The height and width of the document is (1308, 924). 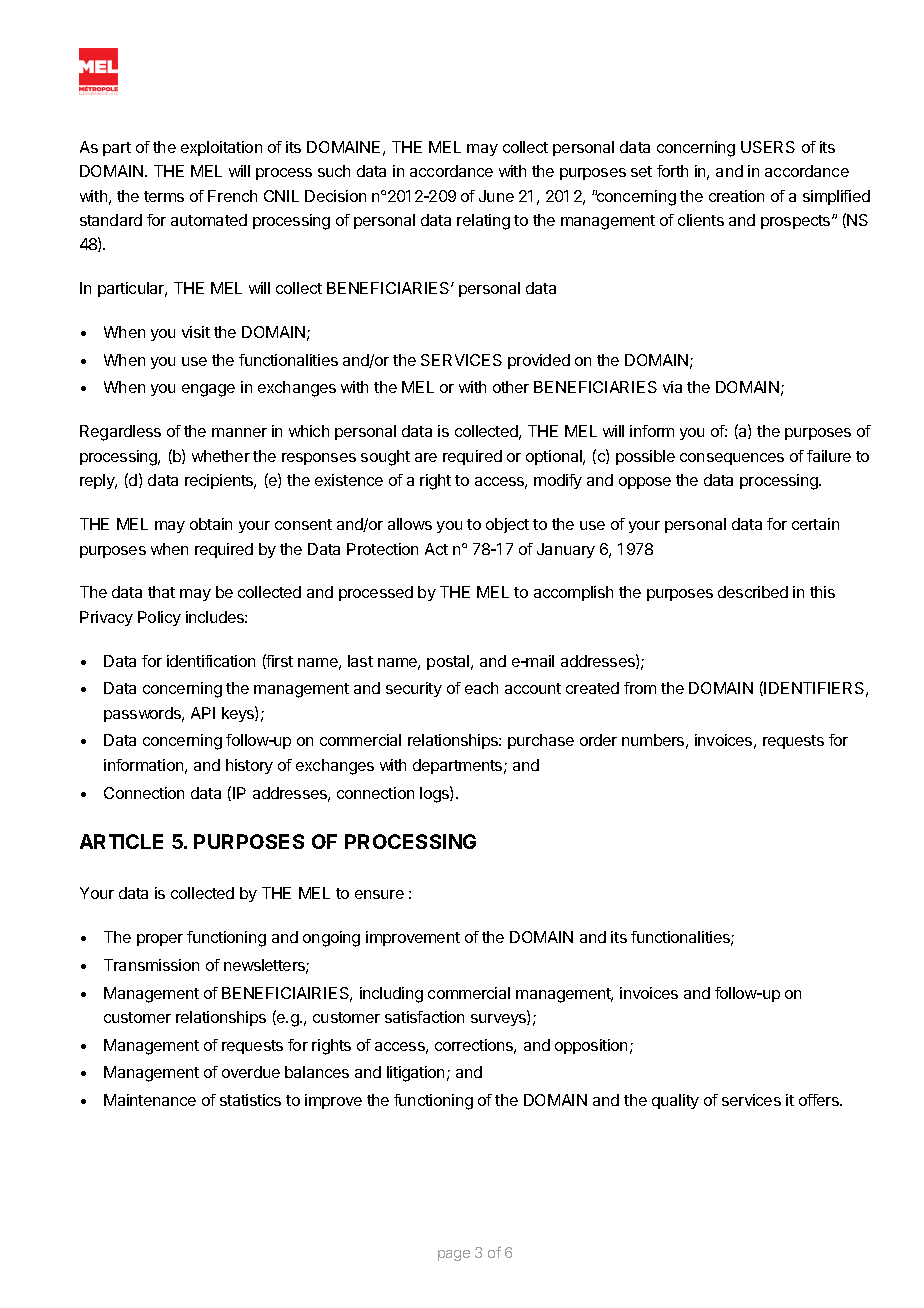 I want to click on opposition, so click(x=591, y=1046).
